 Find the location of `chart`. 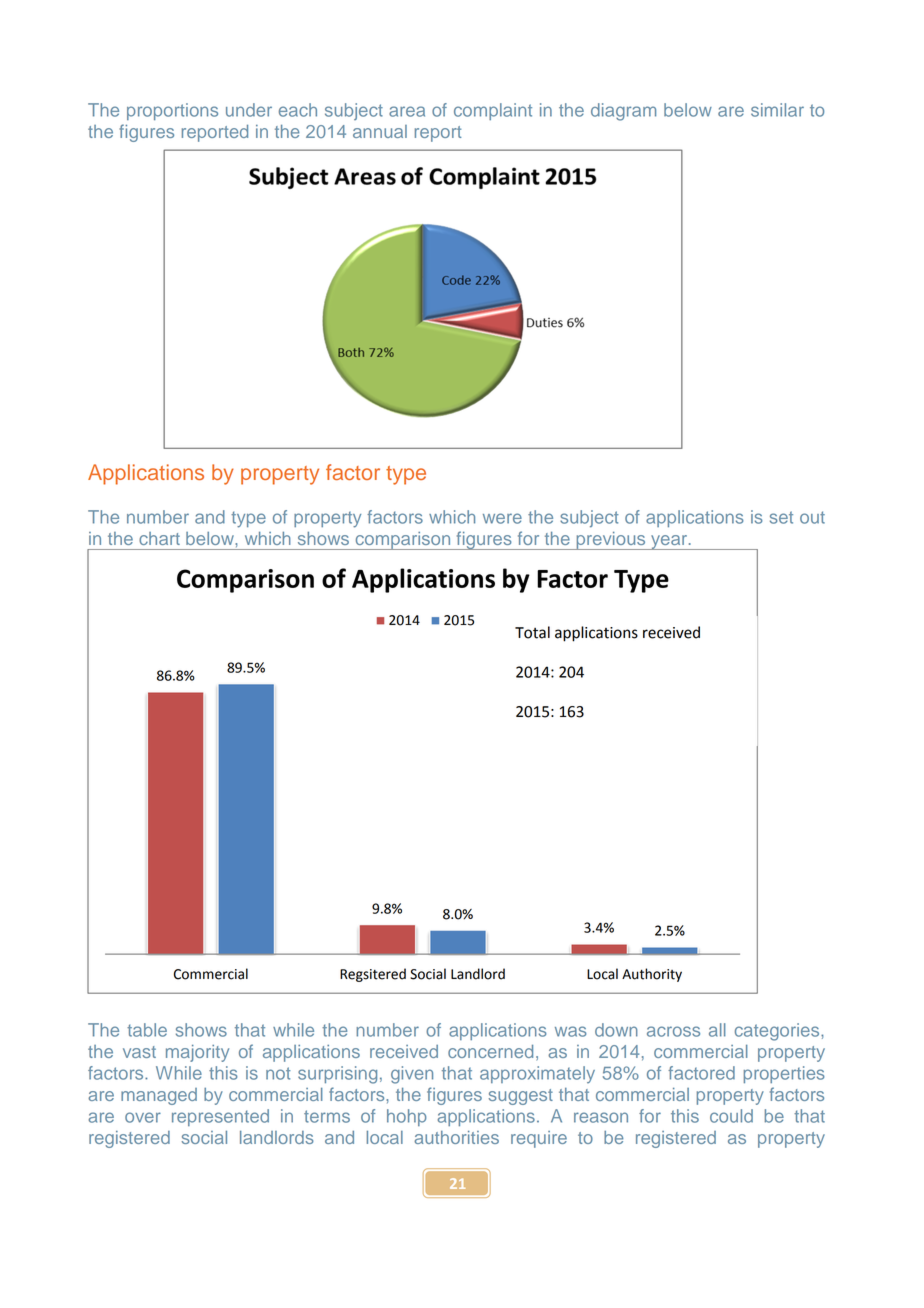

chart is located at coordinates (159, 538).
